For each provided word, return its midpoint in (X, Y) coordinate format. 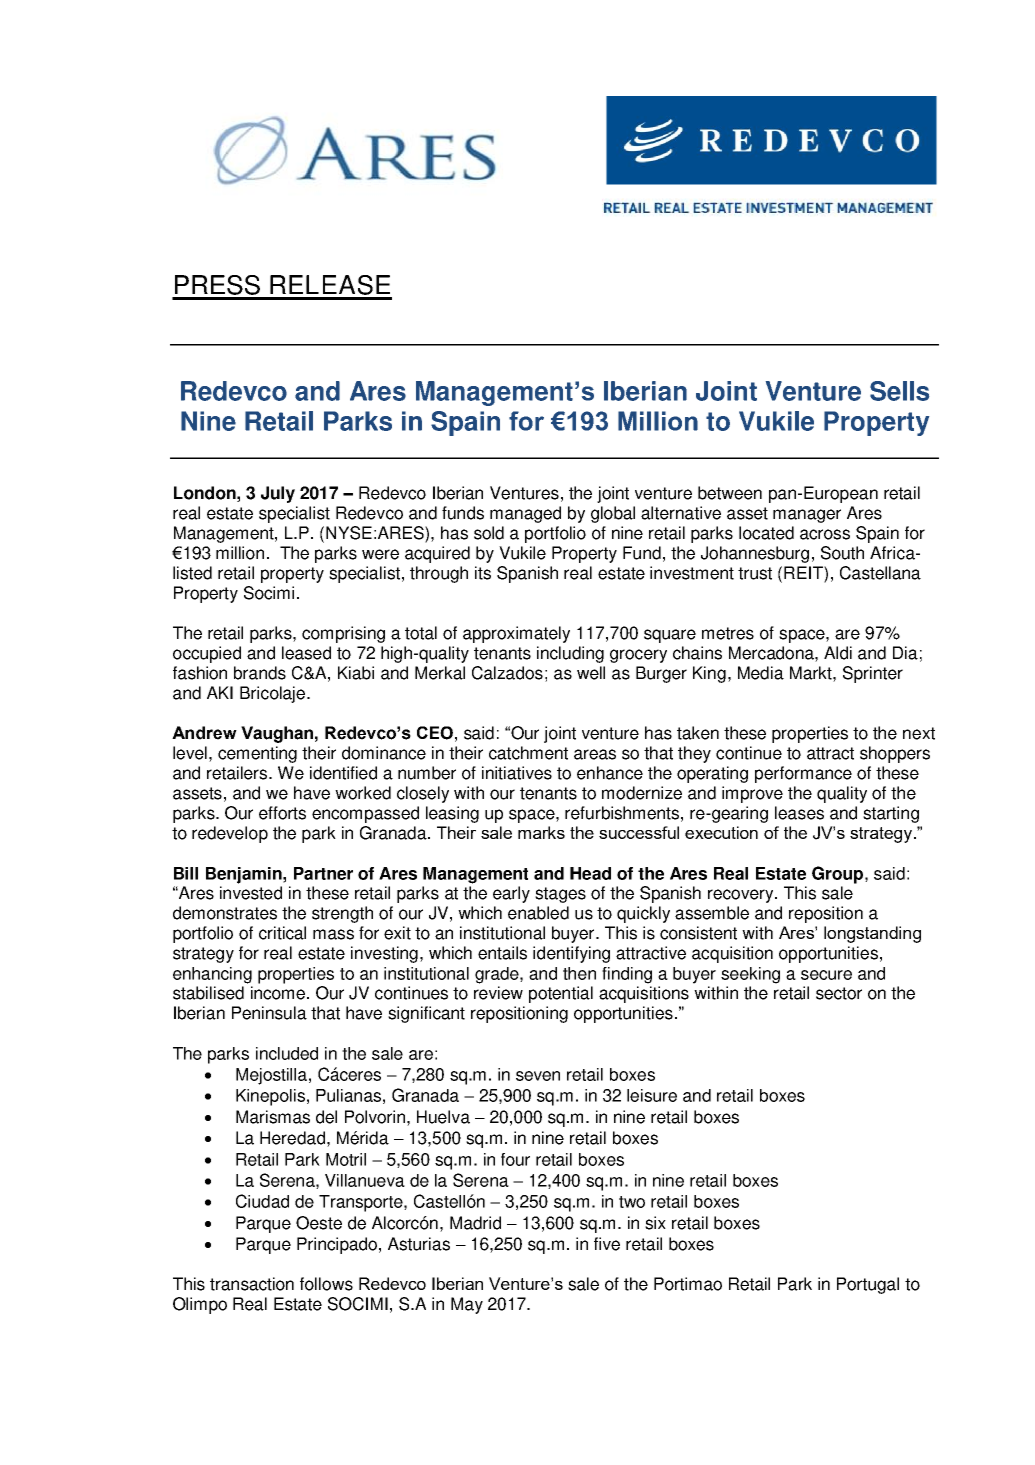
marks (541, 832)
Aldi (838, 653)
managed (525, 514)
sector (839, 993)
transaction (252, 1284)
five (607, 1244)
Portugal (868, 1285)
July (278, 494)
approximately (516, 634)
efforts (282, 813)
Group (837, 875)
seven (538, 1076)
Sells (899, 391)
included (287, 1053)
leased (306, 653)
